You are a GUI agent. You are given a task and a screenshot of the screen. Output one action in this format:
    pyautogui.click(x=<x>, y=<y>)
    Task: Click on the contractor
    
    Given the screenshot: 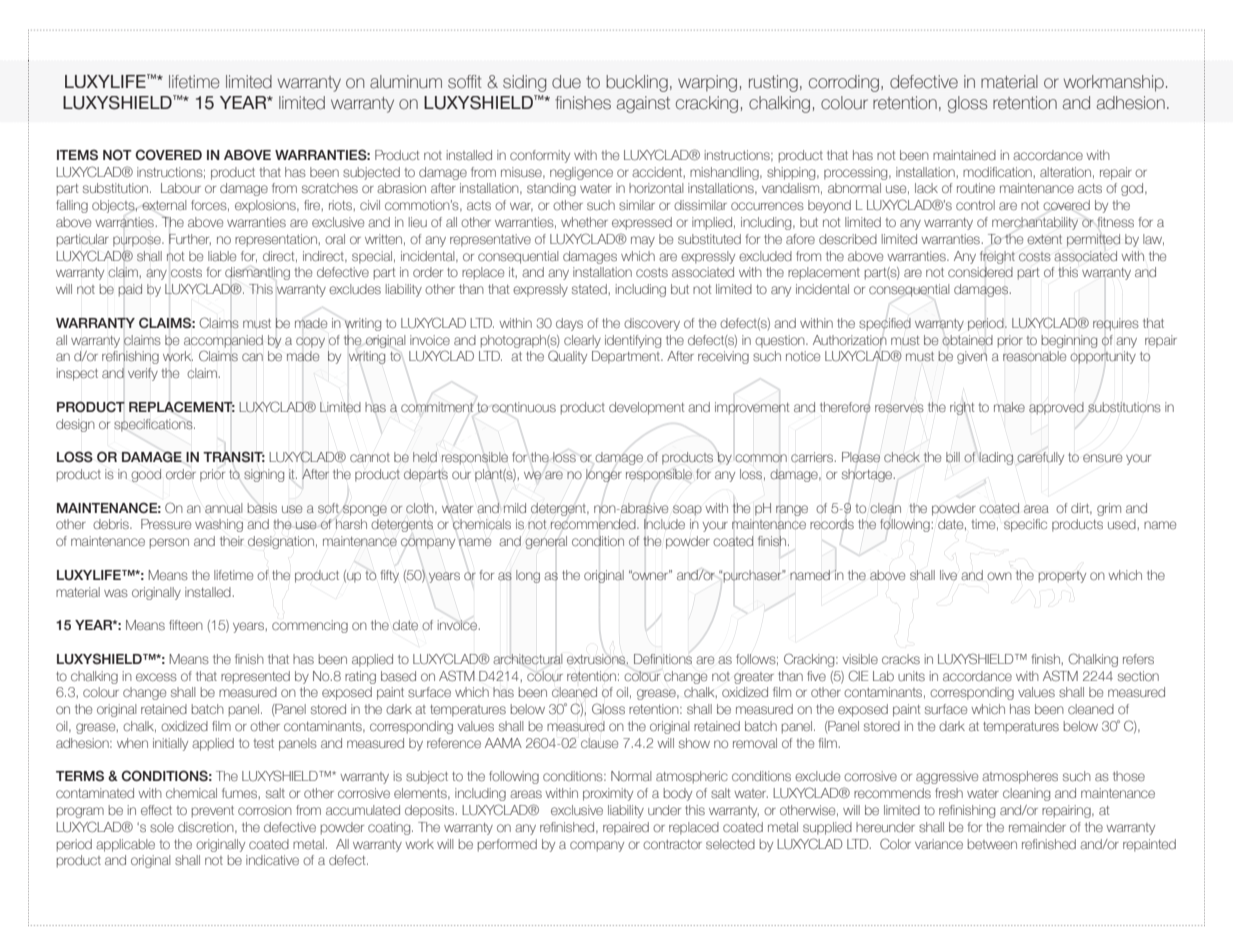 What is the action you would take?
    pyautogui.click(x=672, y=844)
